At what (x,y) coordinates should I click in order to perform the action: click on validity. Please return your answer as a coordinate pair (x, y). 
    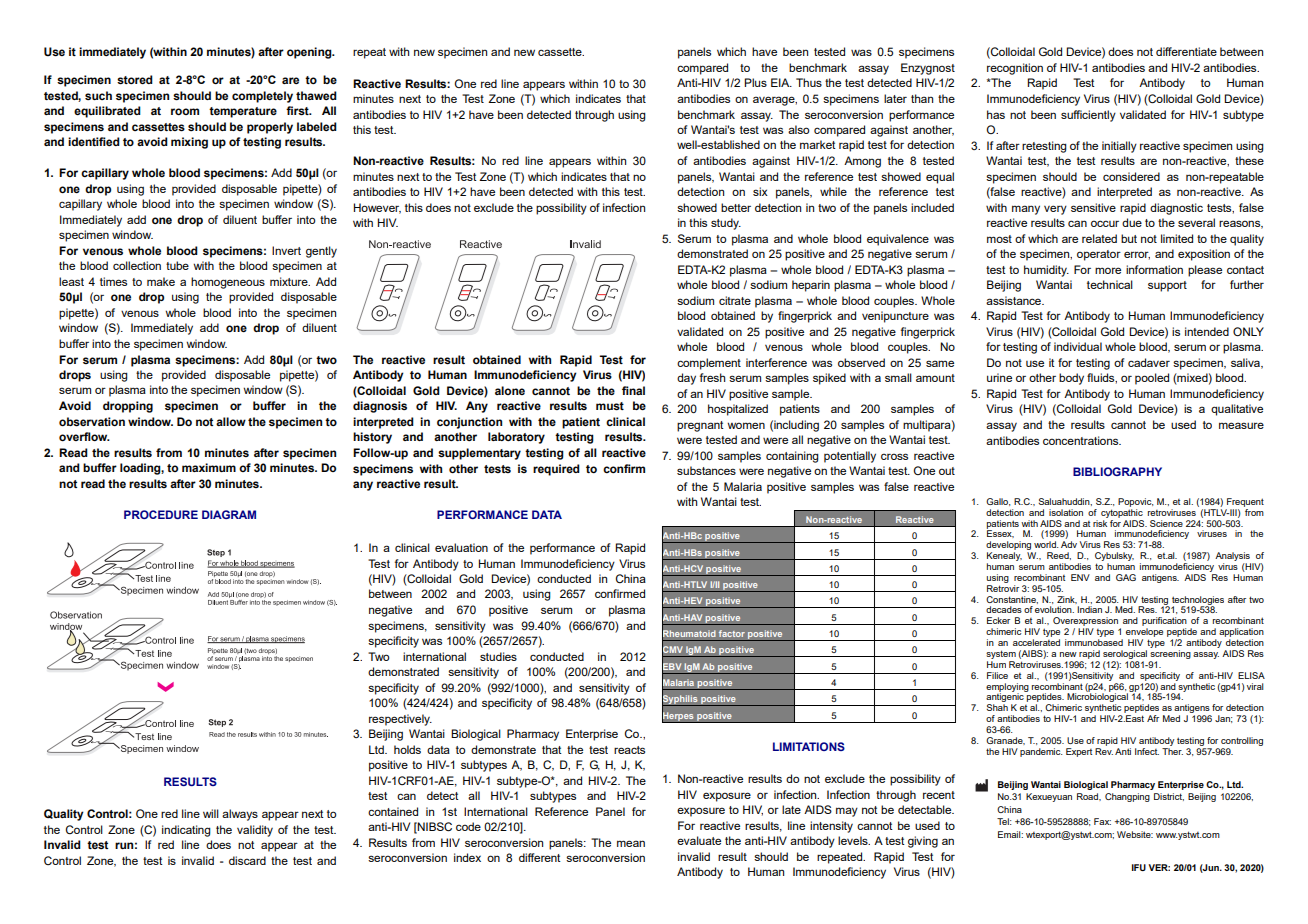
    Looking at the image, I should click on (255, 831).
